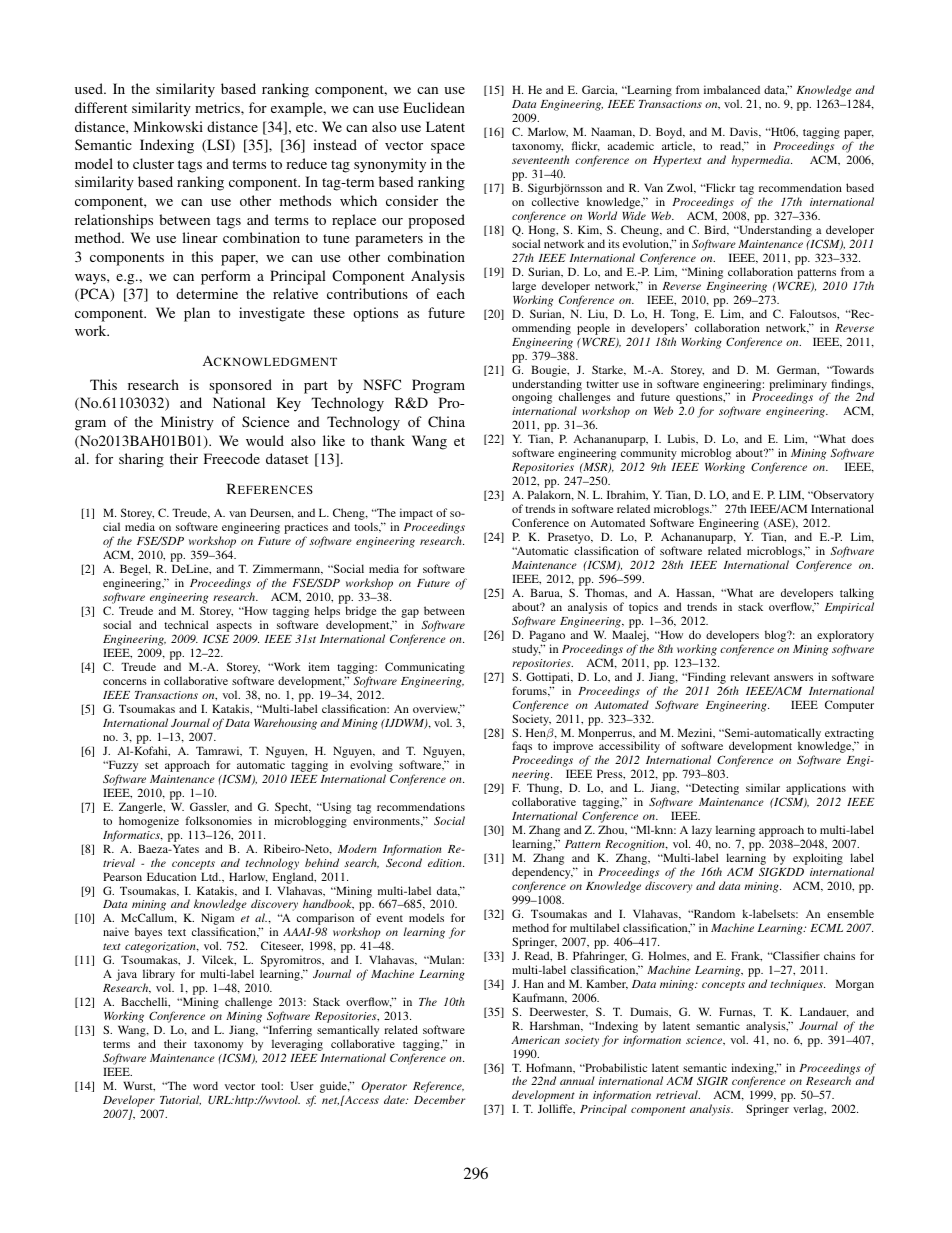 The width and height of the screenshot is (952, 1233). What do you see at coordinates (732, 89) in the screenshot?
I see `imbalanced` at bounding box center [732, 89].
